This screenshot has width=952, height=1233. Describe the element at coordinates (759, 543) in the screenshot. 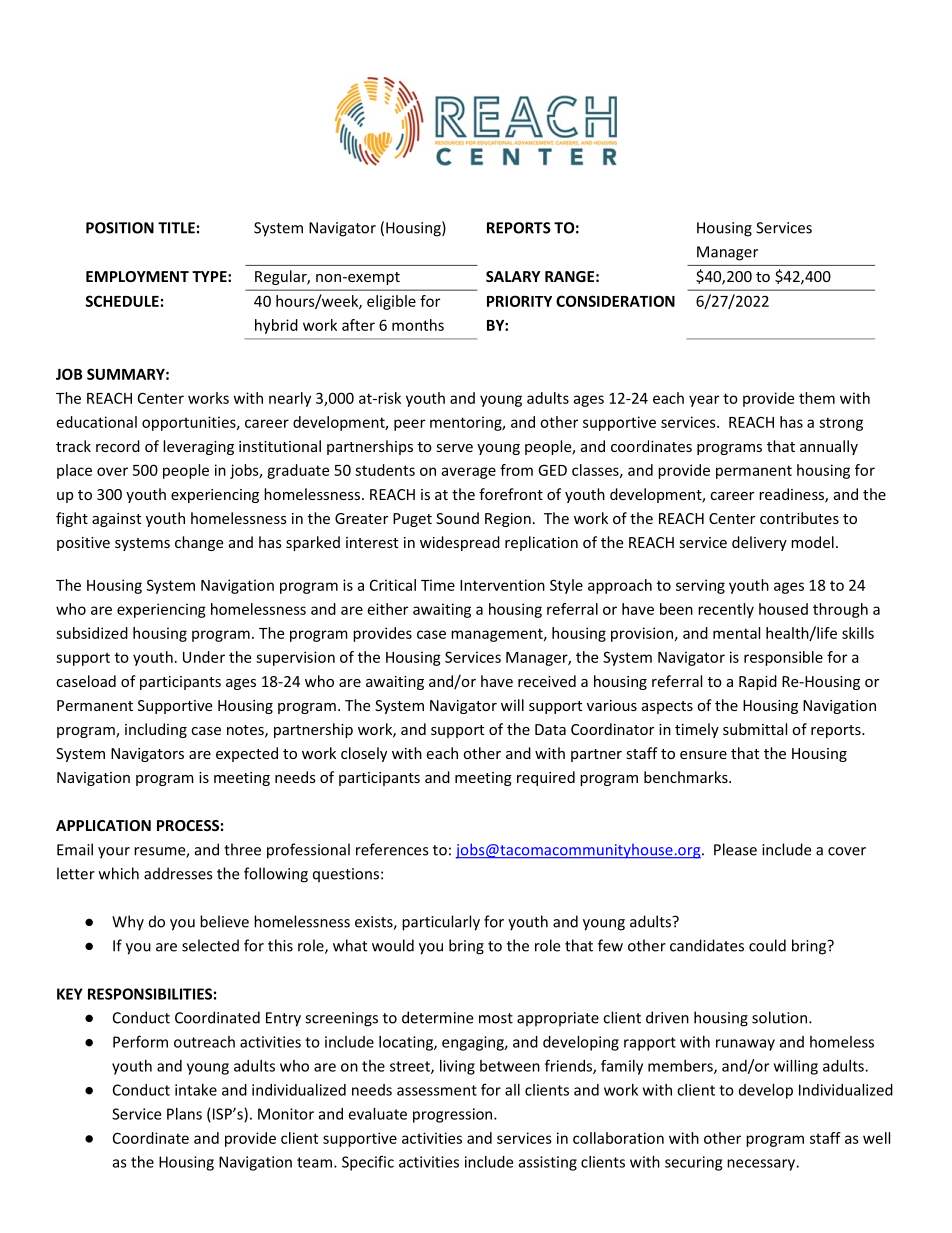

I see `delivery` at that location.
